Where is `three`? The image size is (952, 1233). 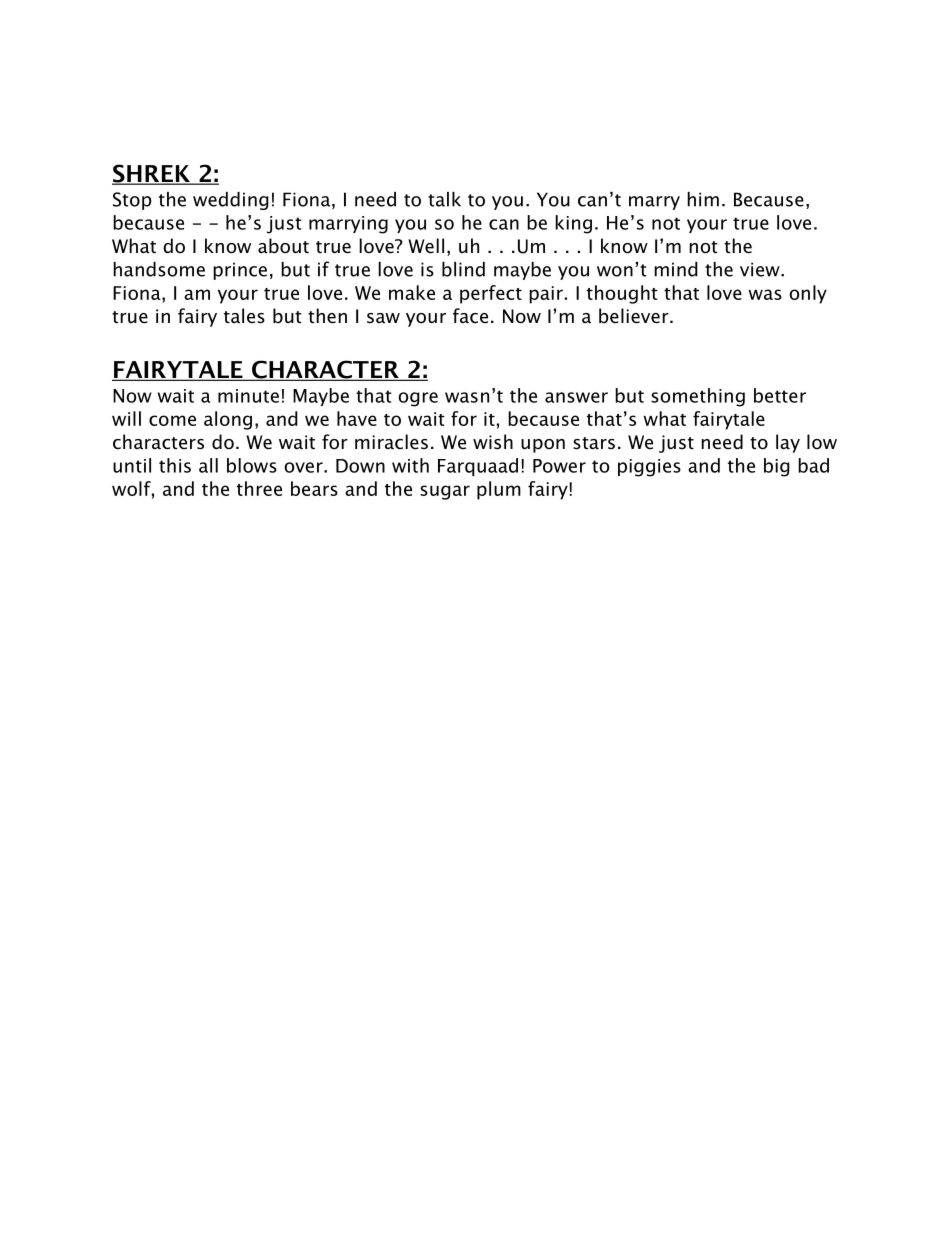
three is located at coordinates (259, 488).
